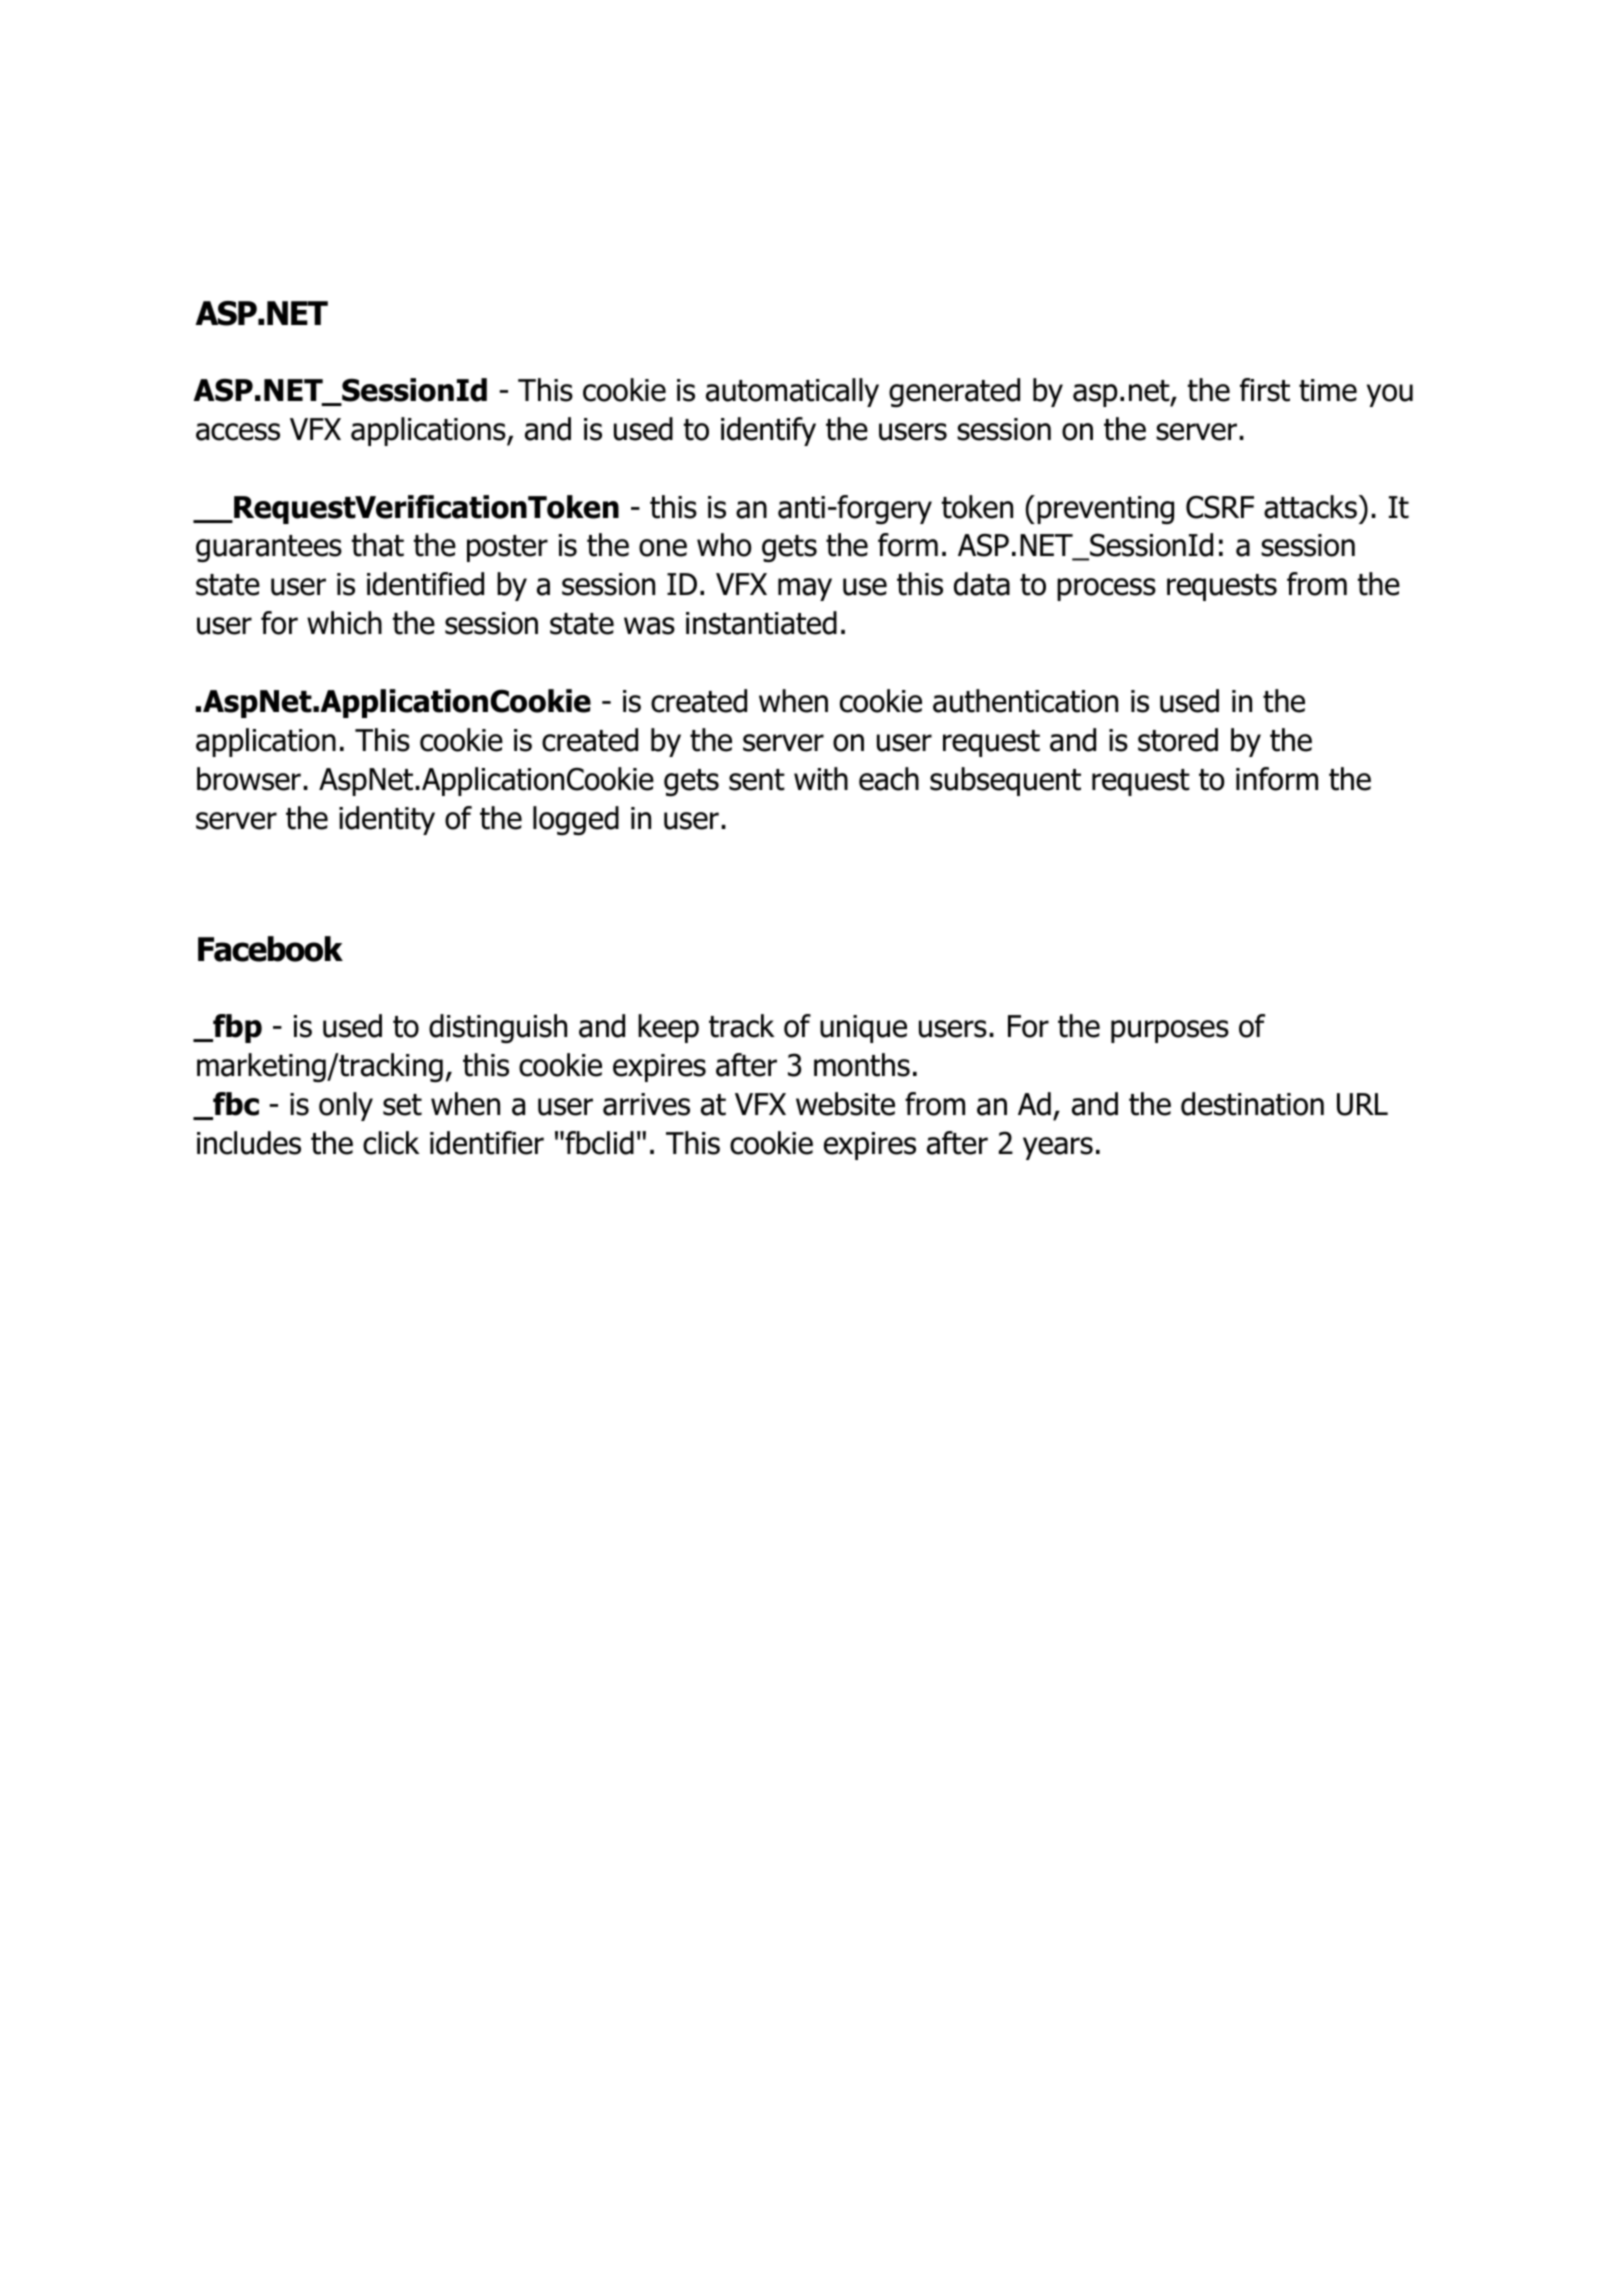  What do you see at coordinates (1265, 390) in the image?
I see `first` at bounding box center [1265, 390].
